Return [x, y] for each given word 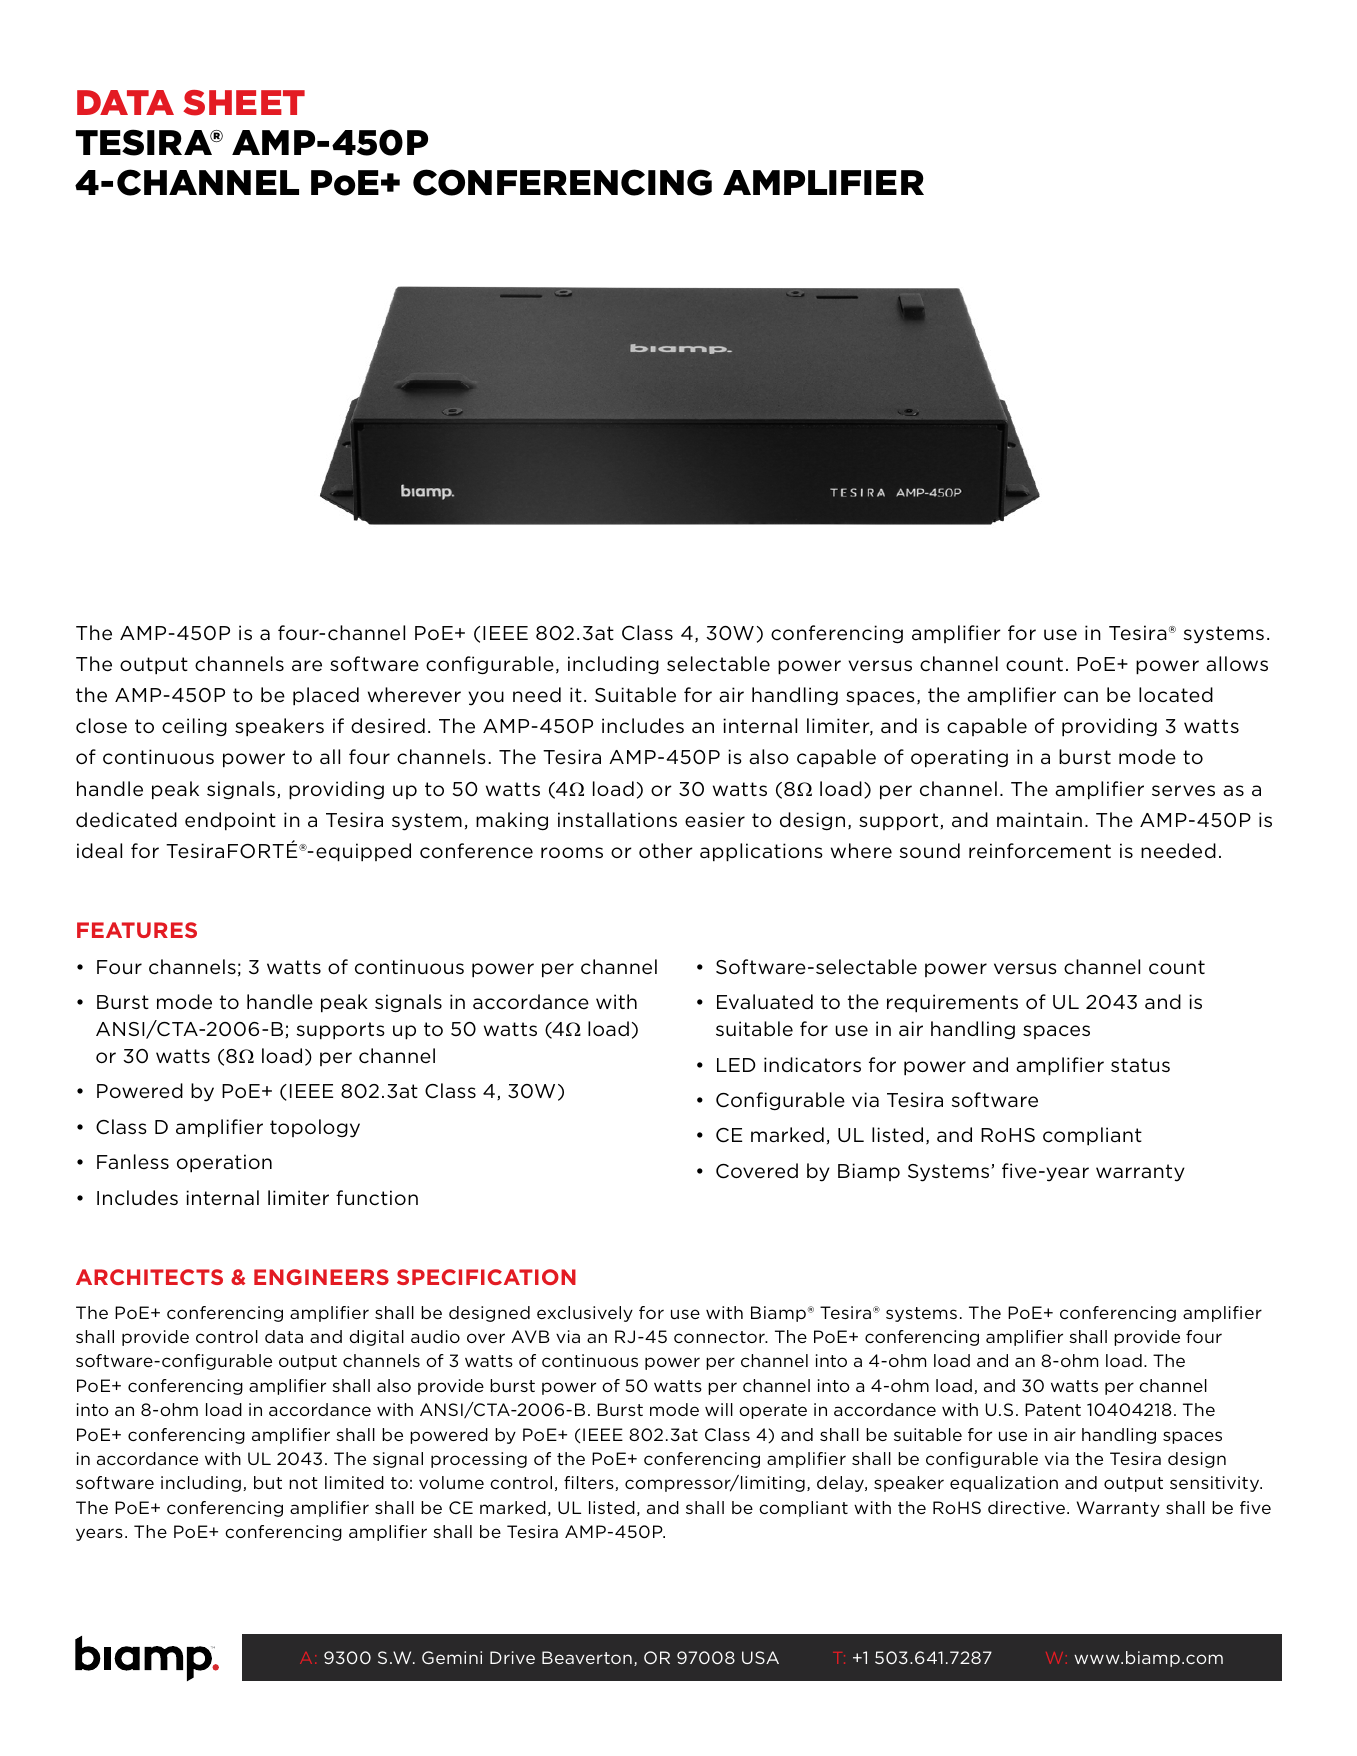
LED [736, 1065]
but [268, 1482]
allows [1237, 663]
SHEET [244, 103]
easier [715, 819]
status [1140, 1065]
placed [326, 696]
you [486, 698]
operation [224, 1163]
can [1081, 697]
